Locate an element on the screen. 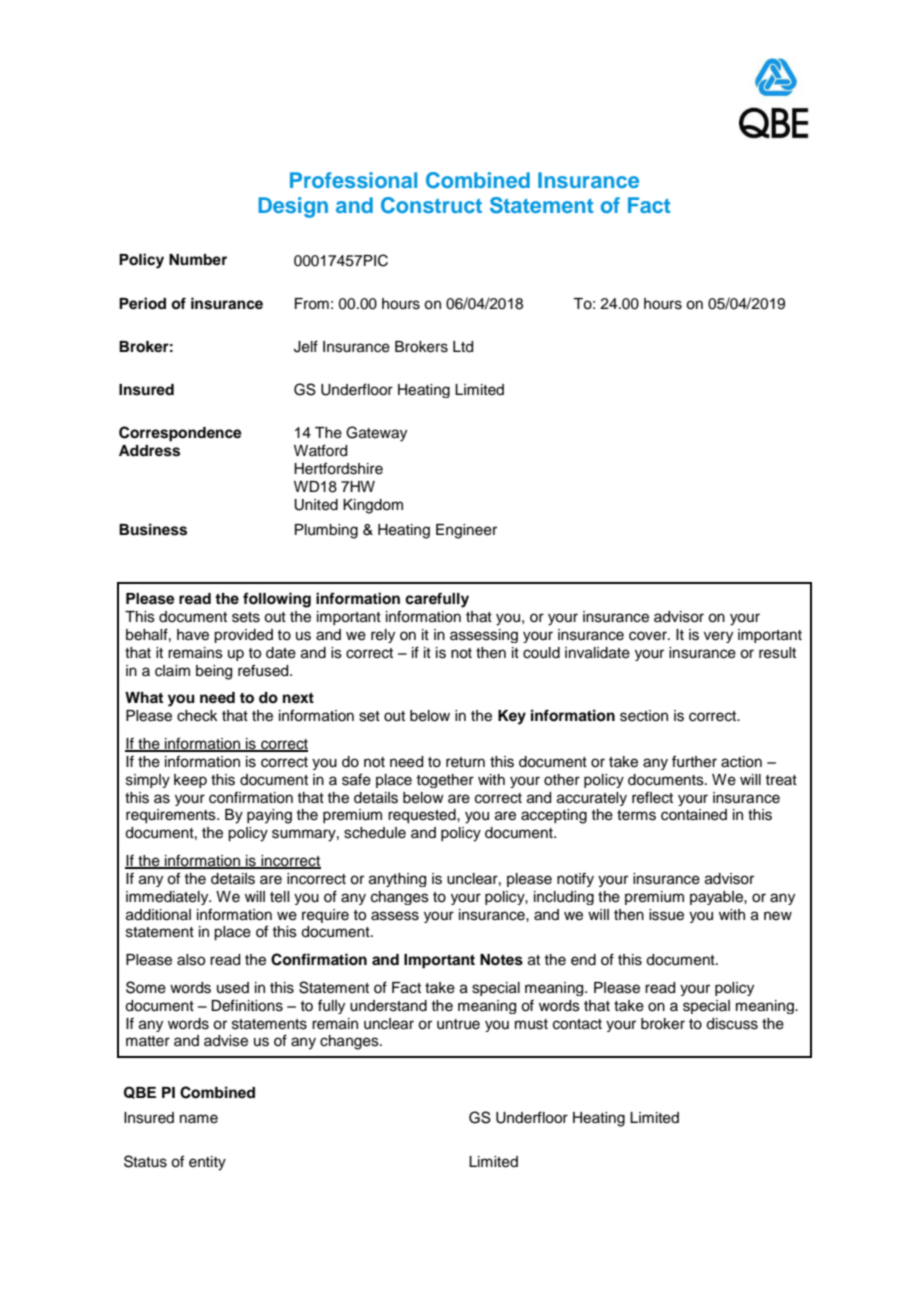  name is located at coordinates (199, 1119).
